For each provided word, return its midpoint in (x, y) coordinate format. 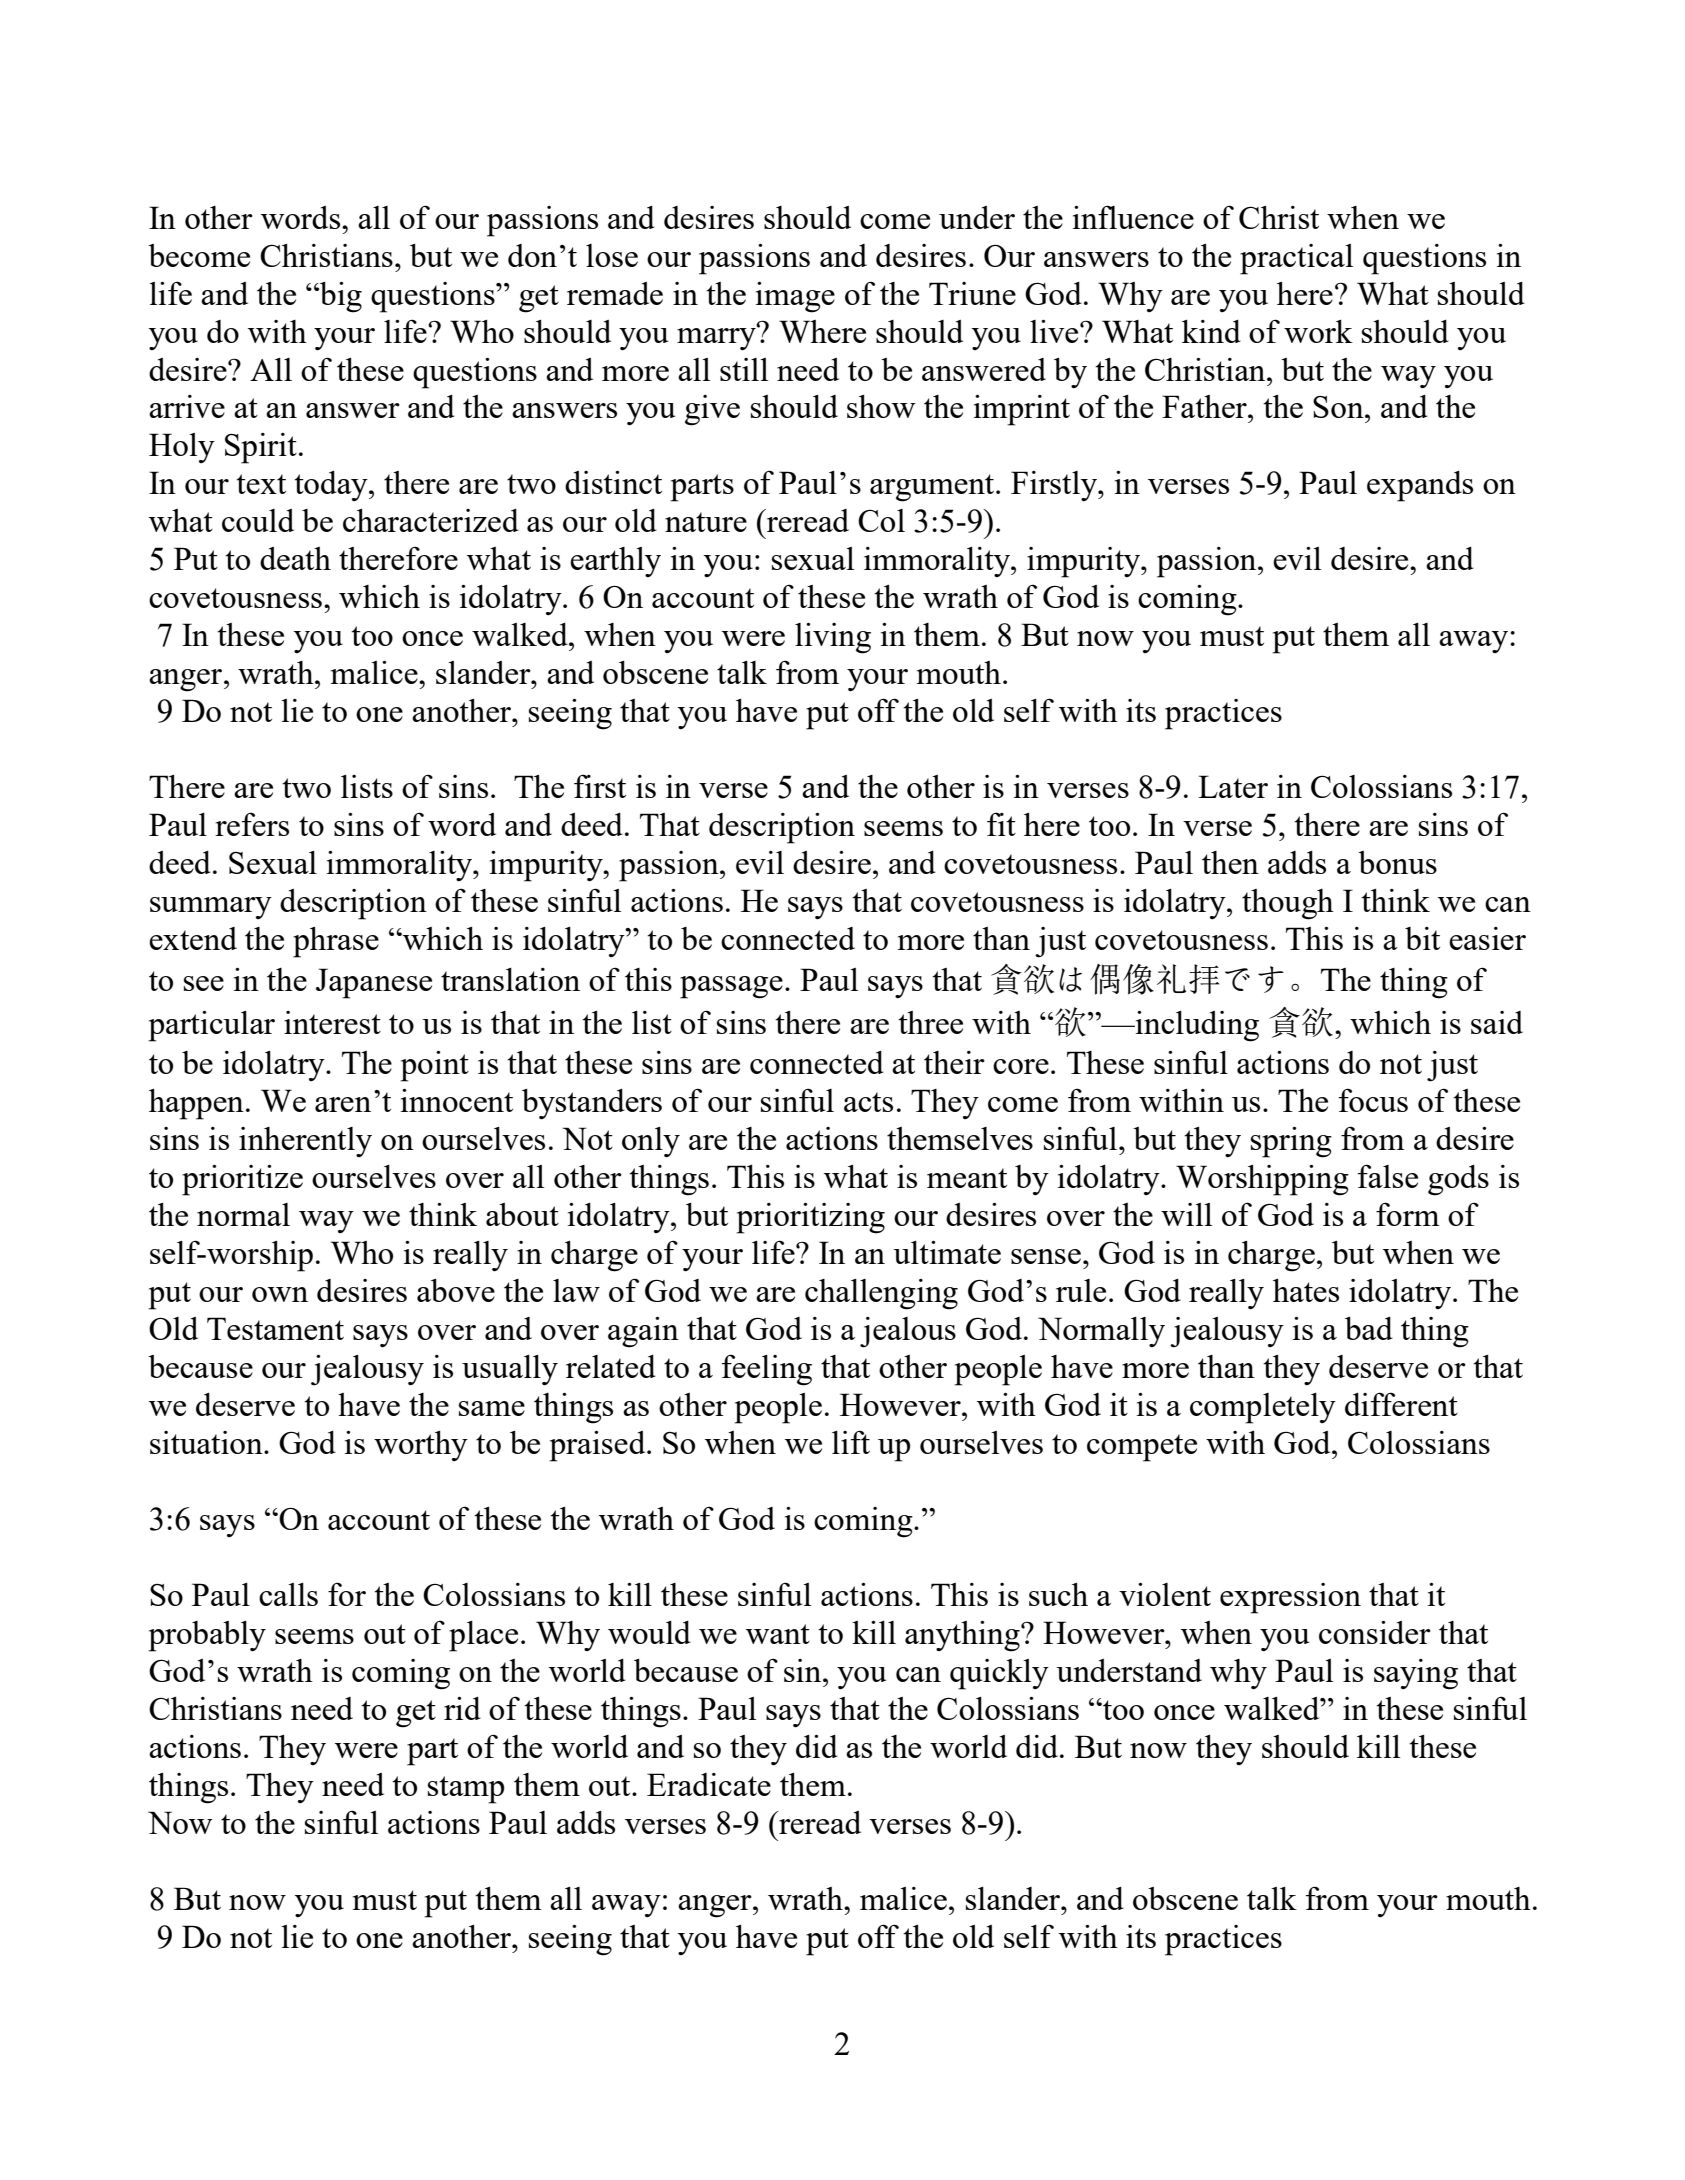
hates (1306, 1290)
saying (1416, 1674)
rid (462, 1708)
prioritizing (810, 1218)
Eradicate (709, 1784)
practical (1296, 259)
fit (1001, 824)
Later (1233, 786)
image (795, 297)
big (340, 297)
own (280, 1294)
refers (252, 824)
